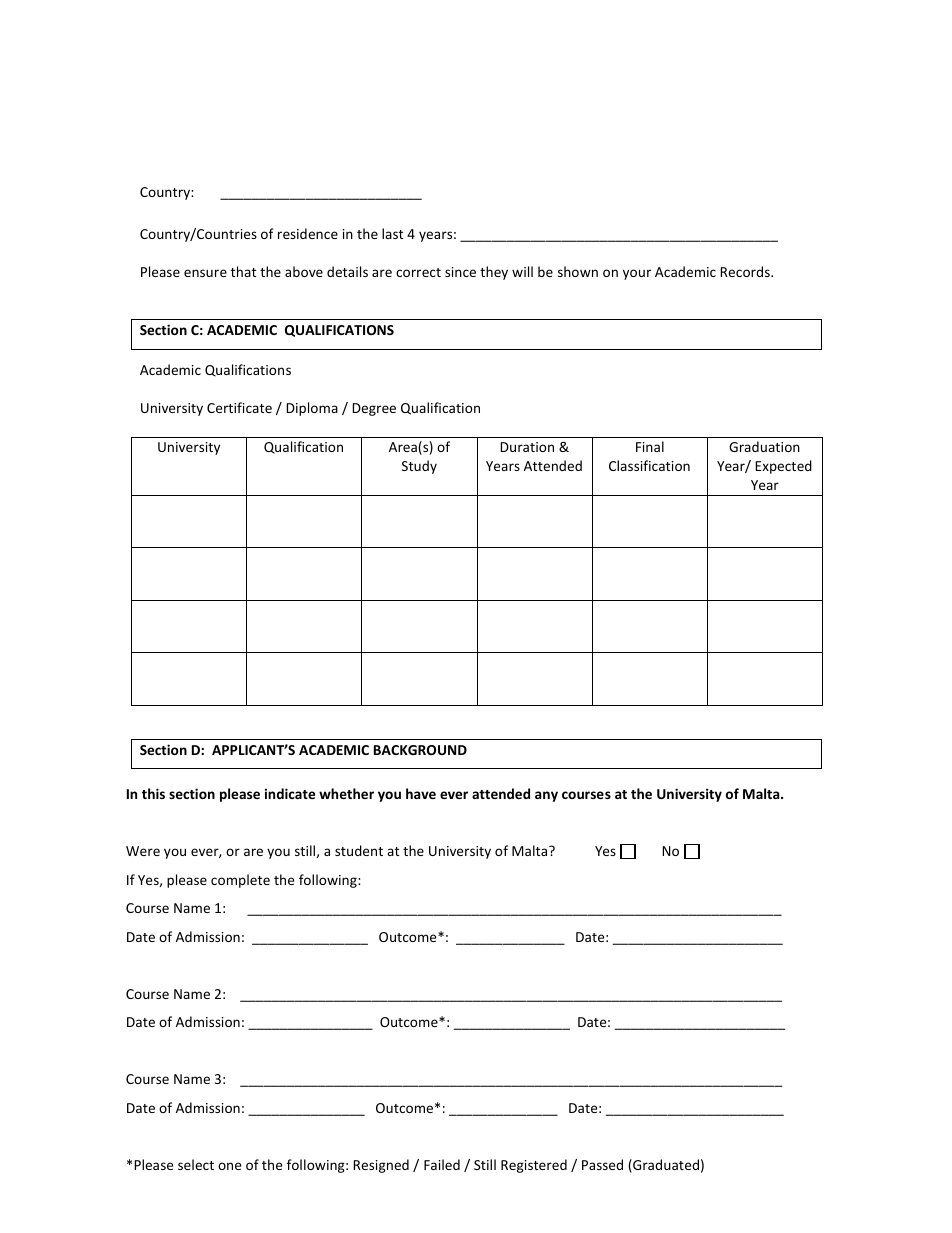 The width and height of the screenshot is (952, 1233). I want to click on Graduated, so click(665, 1166).
